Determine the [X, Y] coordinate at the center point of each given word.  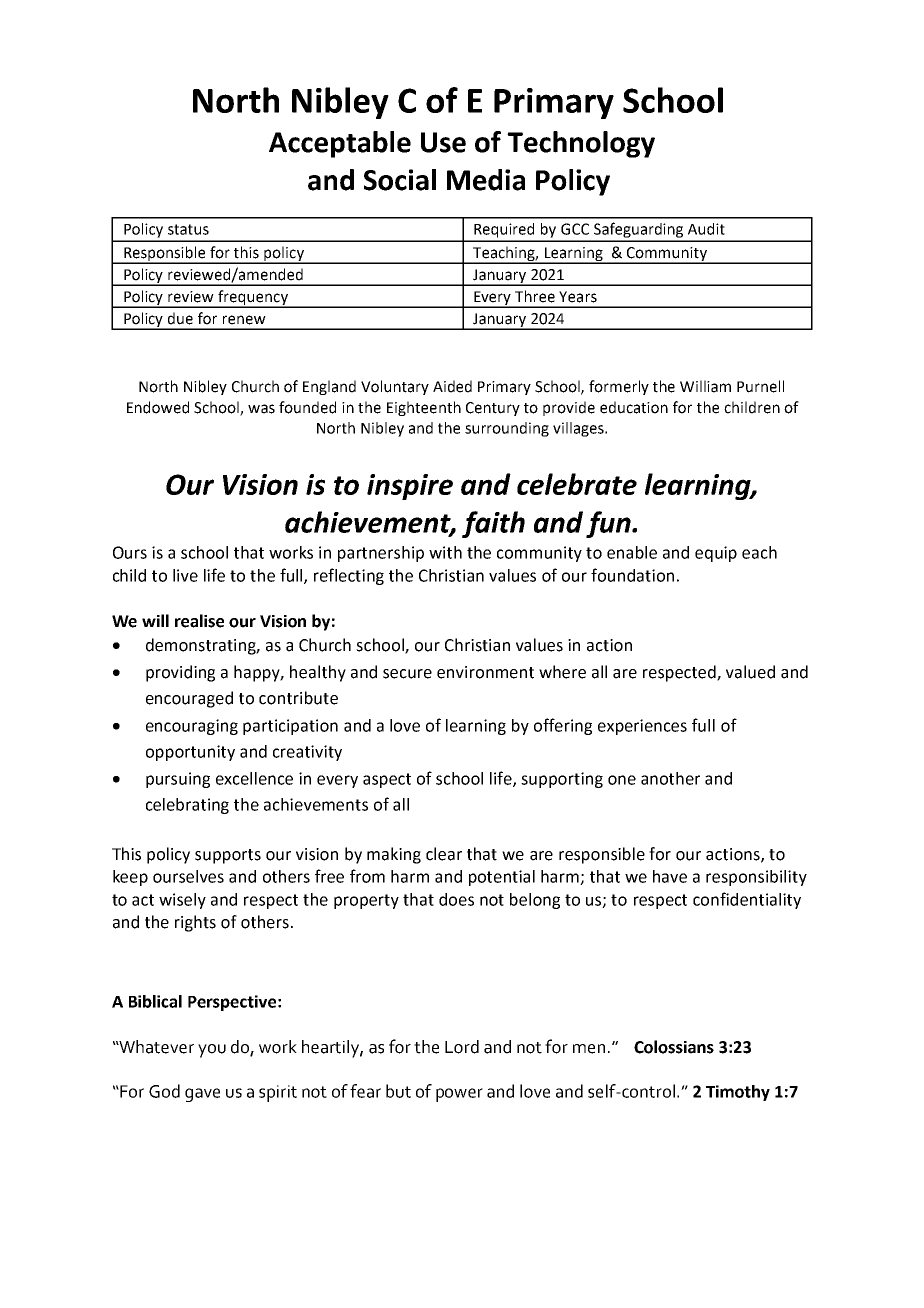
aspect [387, 780]
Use [443, 142]
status [188, 229]
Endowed [158, 407]
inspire [410, 487]
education [634, 407]
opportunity [190, 753]
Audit [706, 229]
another [670, 778]
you [212, 1051]
